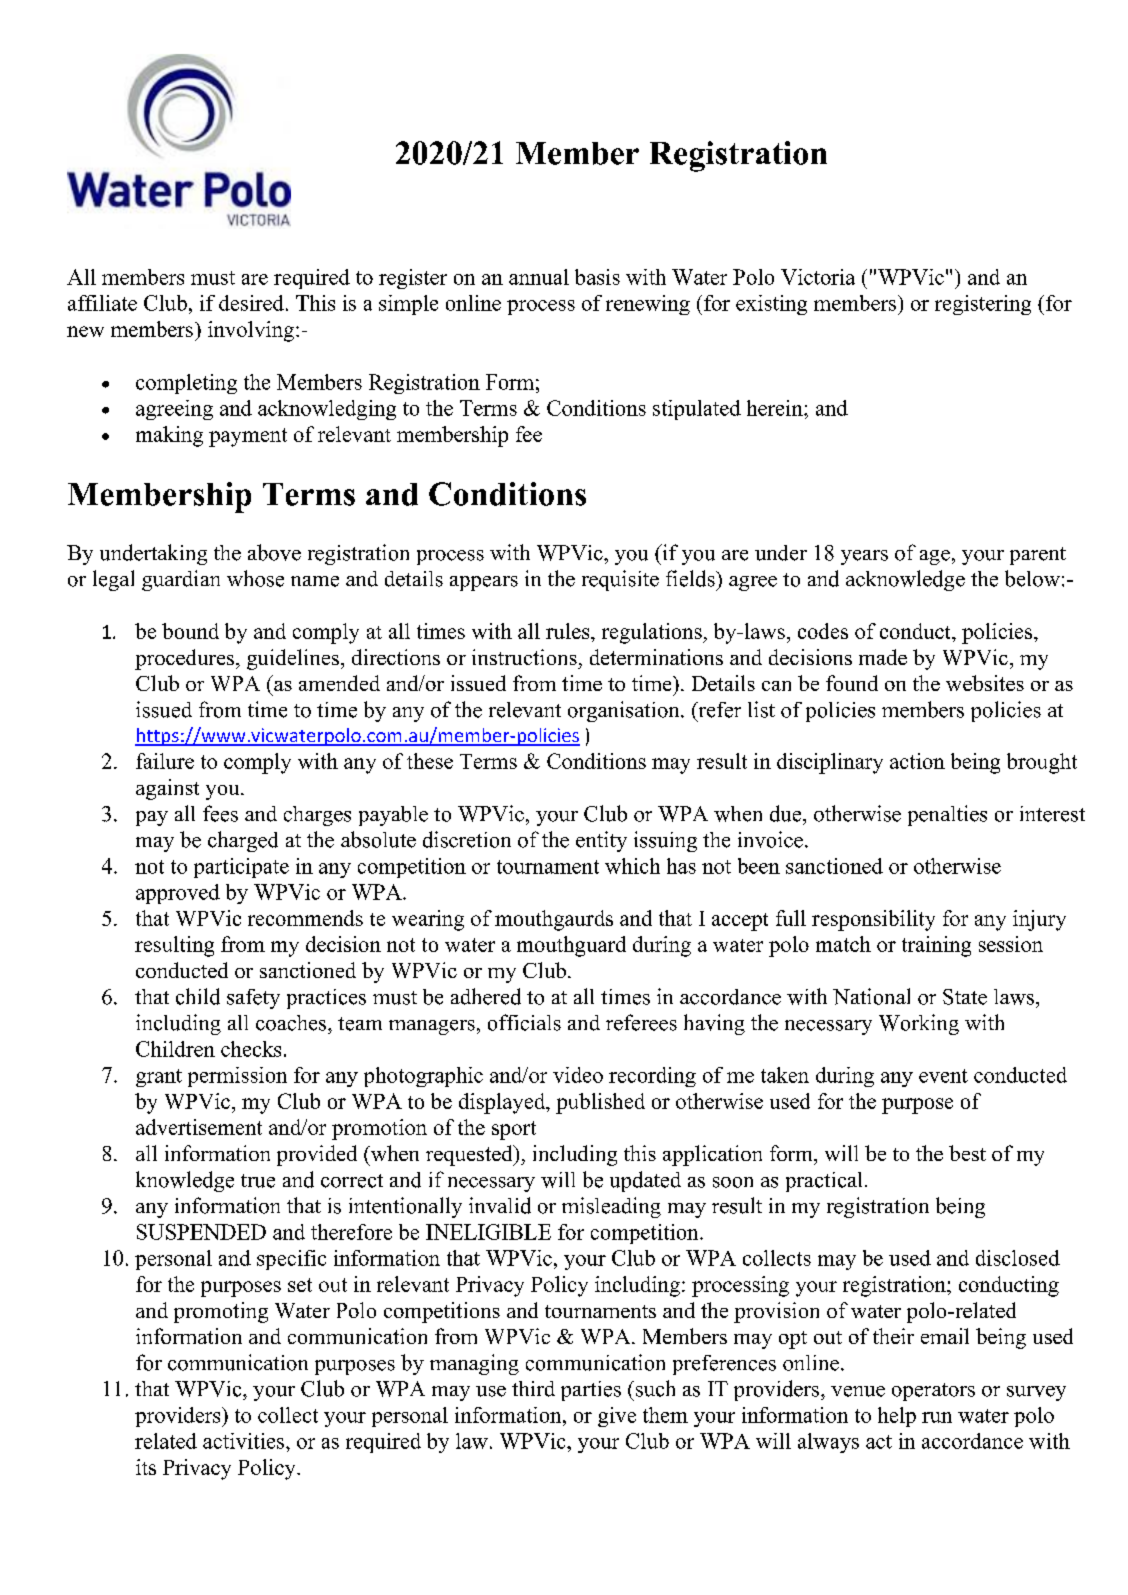 The image size is (1128, 1595). What do you see at coordinates (578, 1075) in the screenshot?
I see `video` at bounding box center [578, 1075].
